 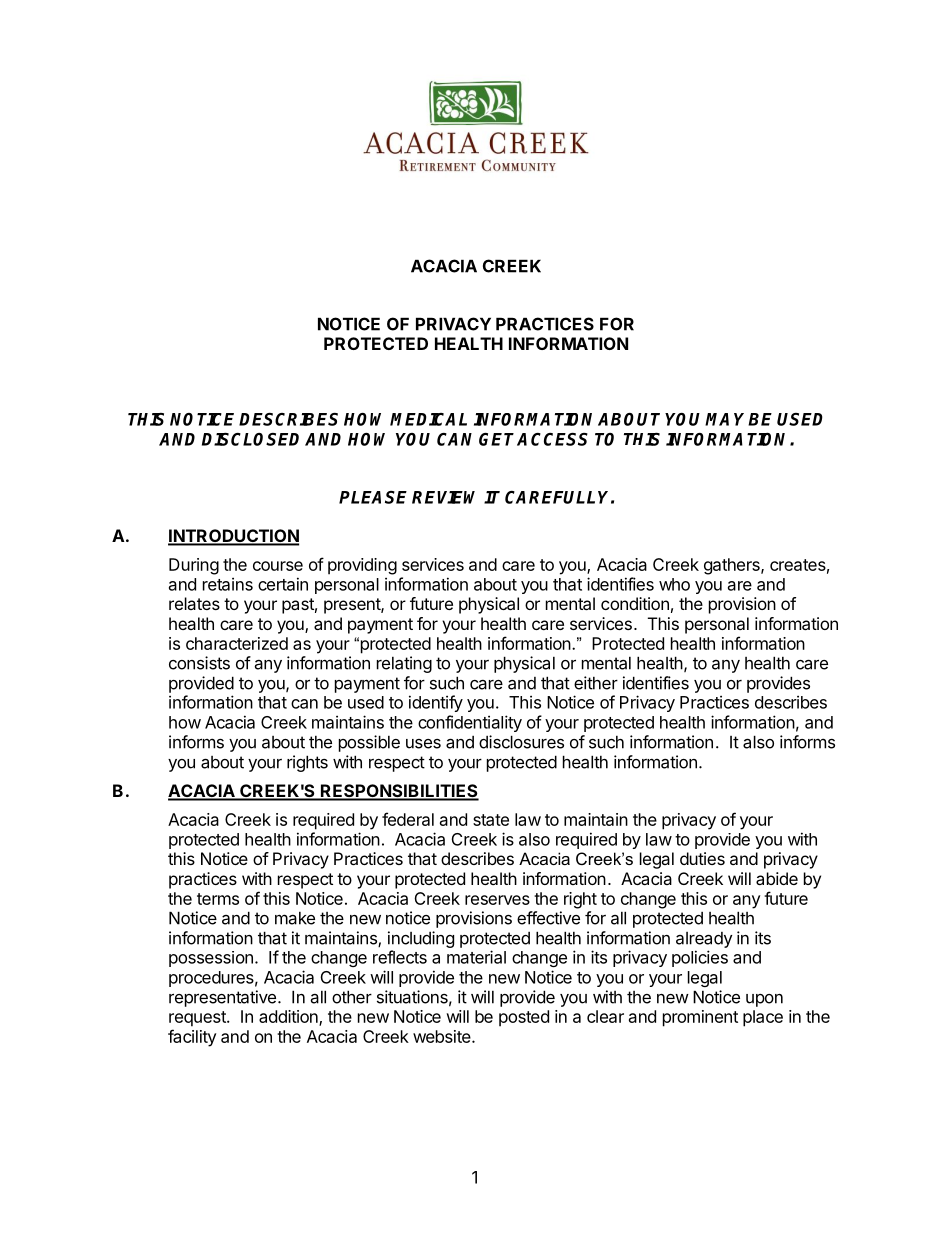 What do you see at coordinates (674, 584) in the screenshot?
I see `who` at bounding box center [674, 584].
